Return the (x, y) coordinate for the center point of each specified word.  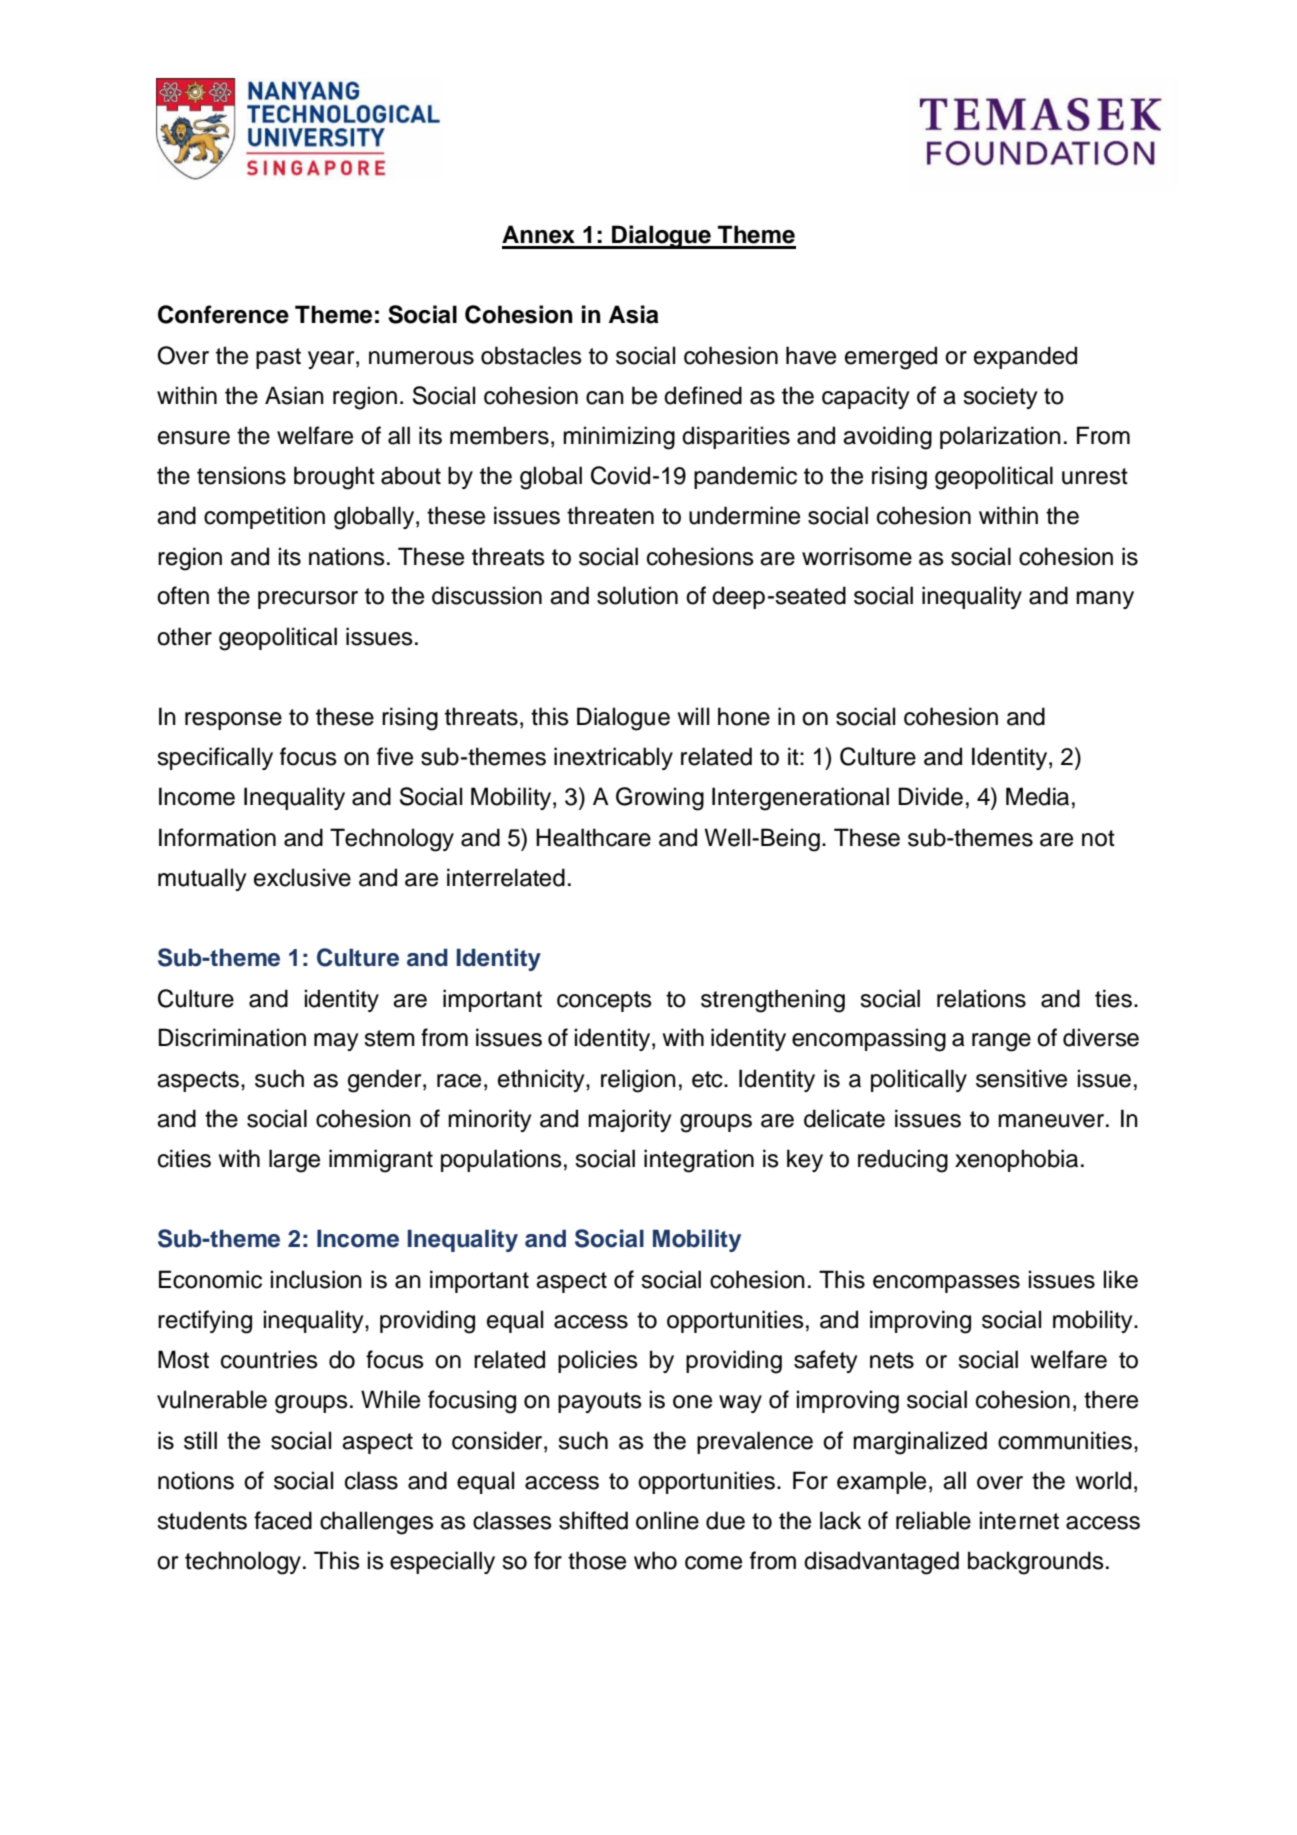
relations (981, 998)
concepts (604, 1001)
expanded (1025, 357)
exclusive (302, 877)
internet (1019, 1520)
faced (283, 1520)
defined (703, 395)
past (278, 358)
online (667, 1520)
